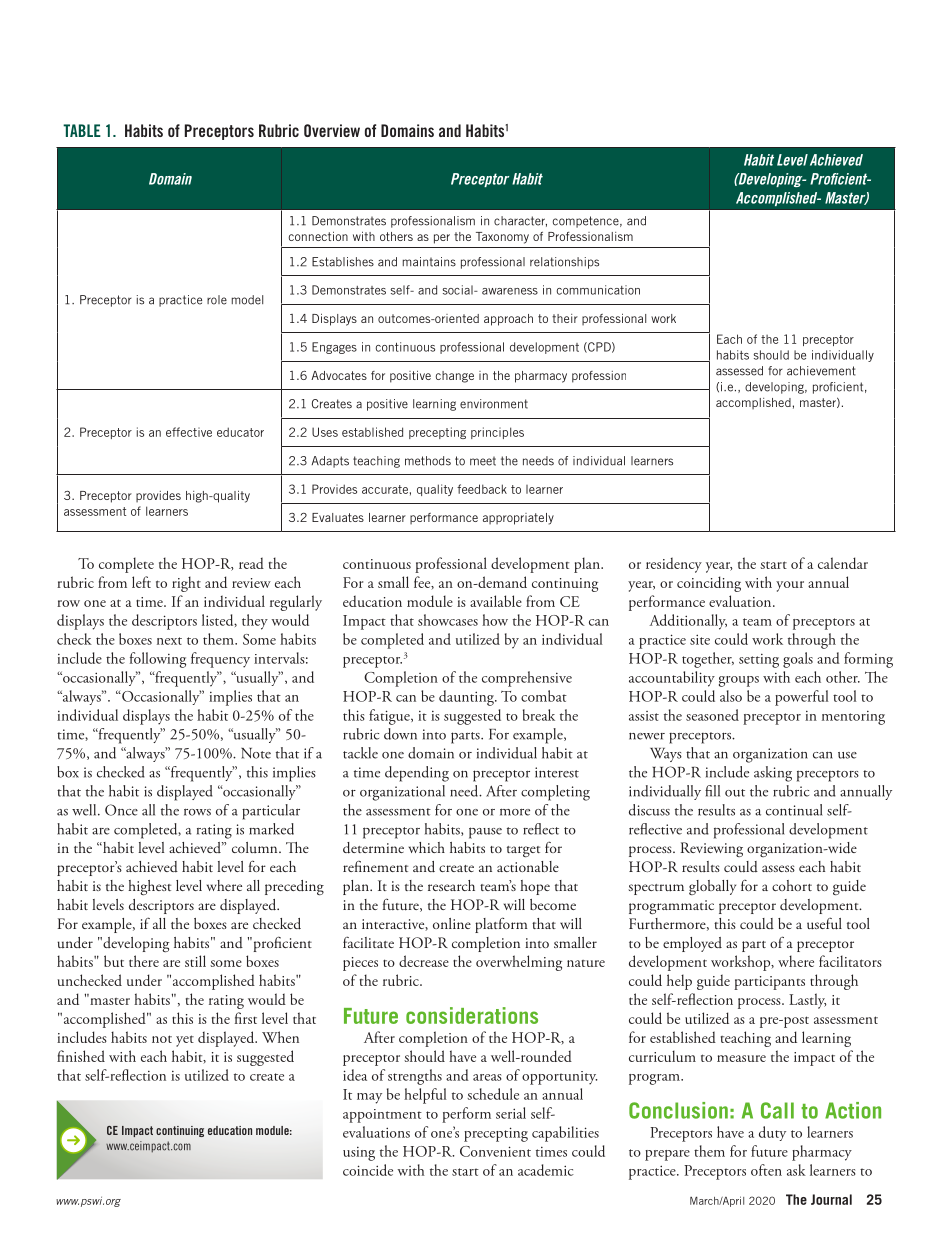 The height and width of the screenshot is (1237, 952). What do you see at coordinates (359, 1154) in the screenshot?
I see `using` at bounding box center [359, 1154].
